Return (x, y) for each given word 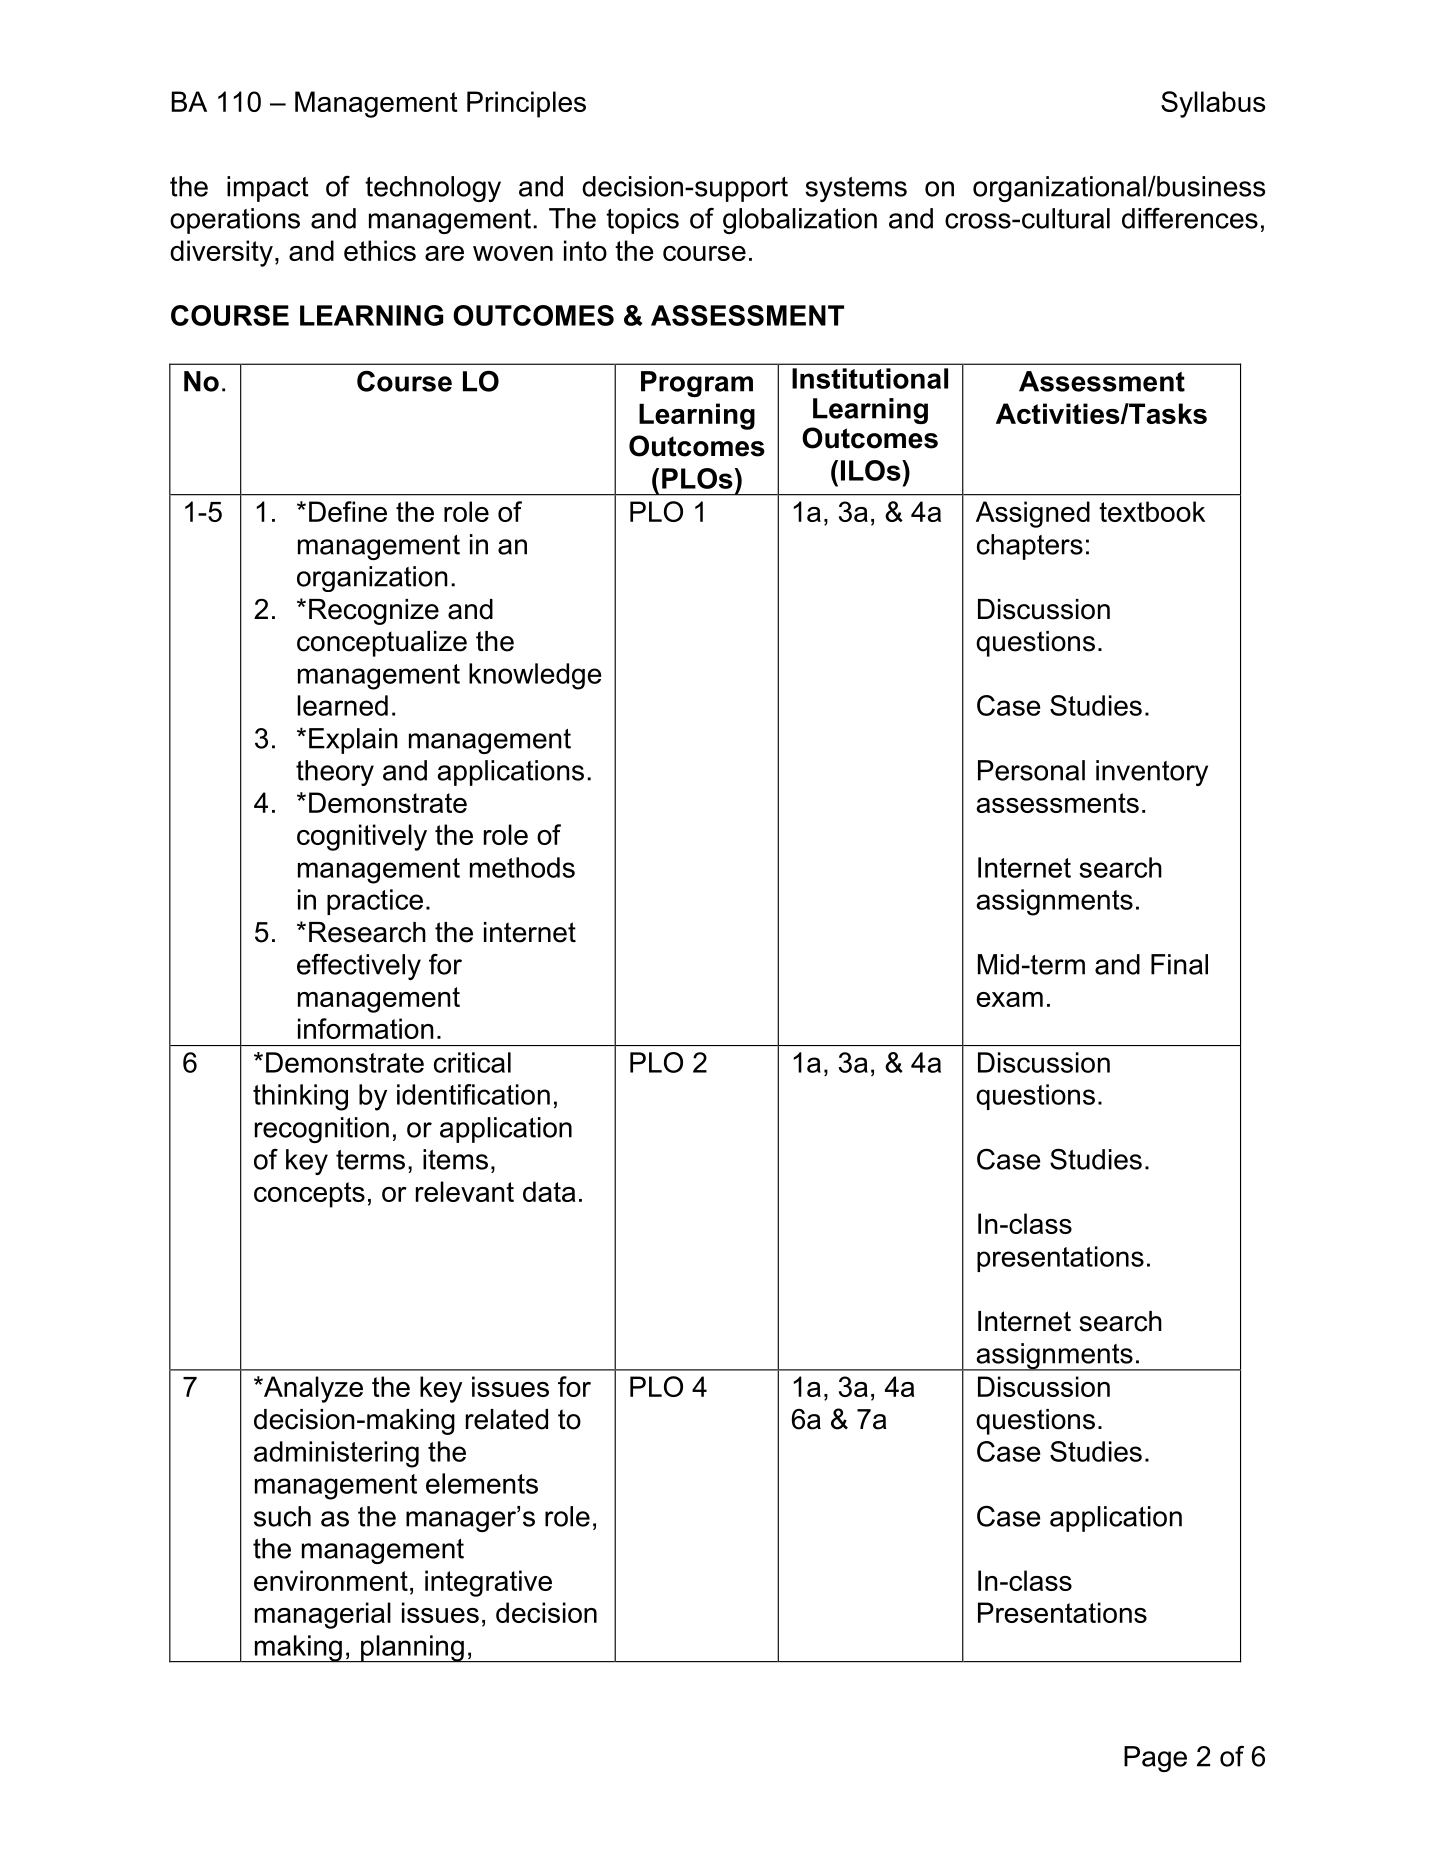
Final (1179, 964)
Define (348, 511)
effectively (359, 967)
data (549, 1191)
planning (412, 1649)
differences (1190, 218)
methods (522, 867)
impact (268, 189)
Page (1155, 1759)
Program (697, 384)
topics (642, 221)
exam (1009, 999)
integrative (488, 1583)
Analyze (312, 1389)
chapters (1030, 547)
